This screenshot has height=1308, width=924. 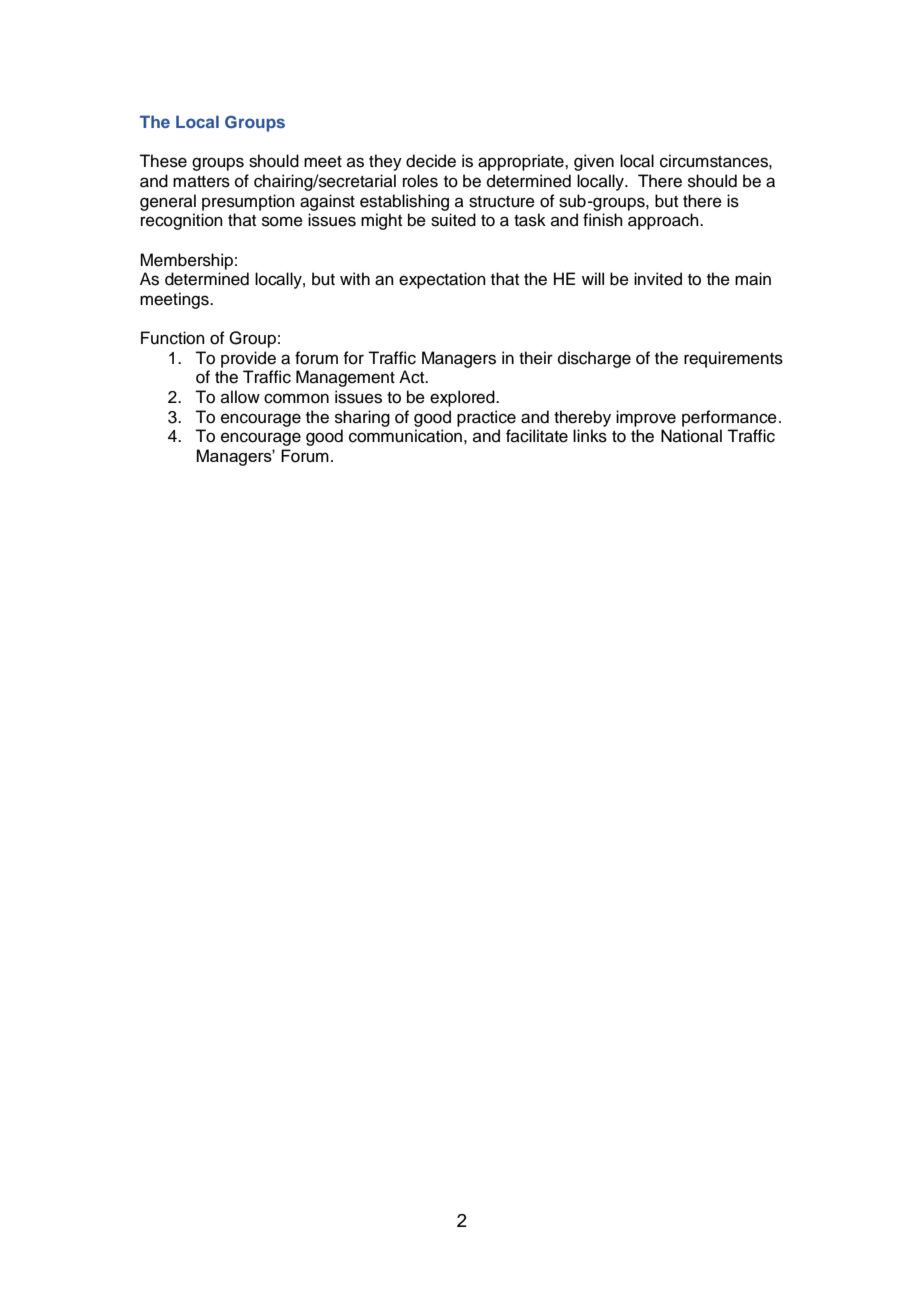 I want to click on with, so click(x=355, y=278).
